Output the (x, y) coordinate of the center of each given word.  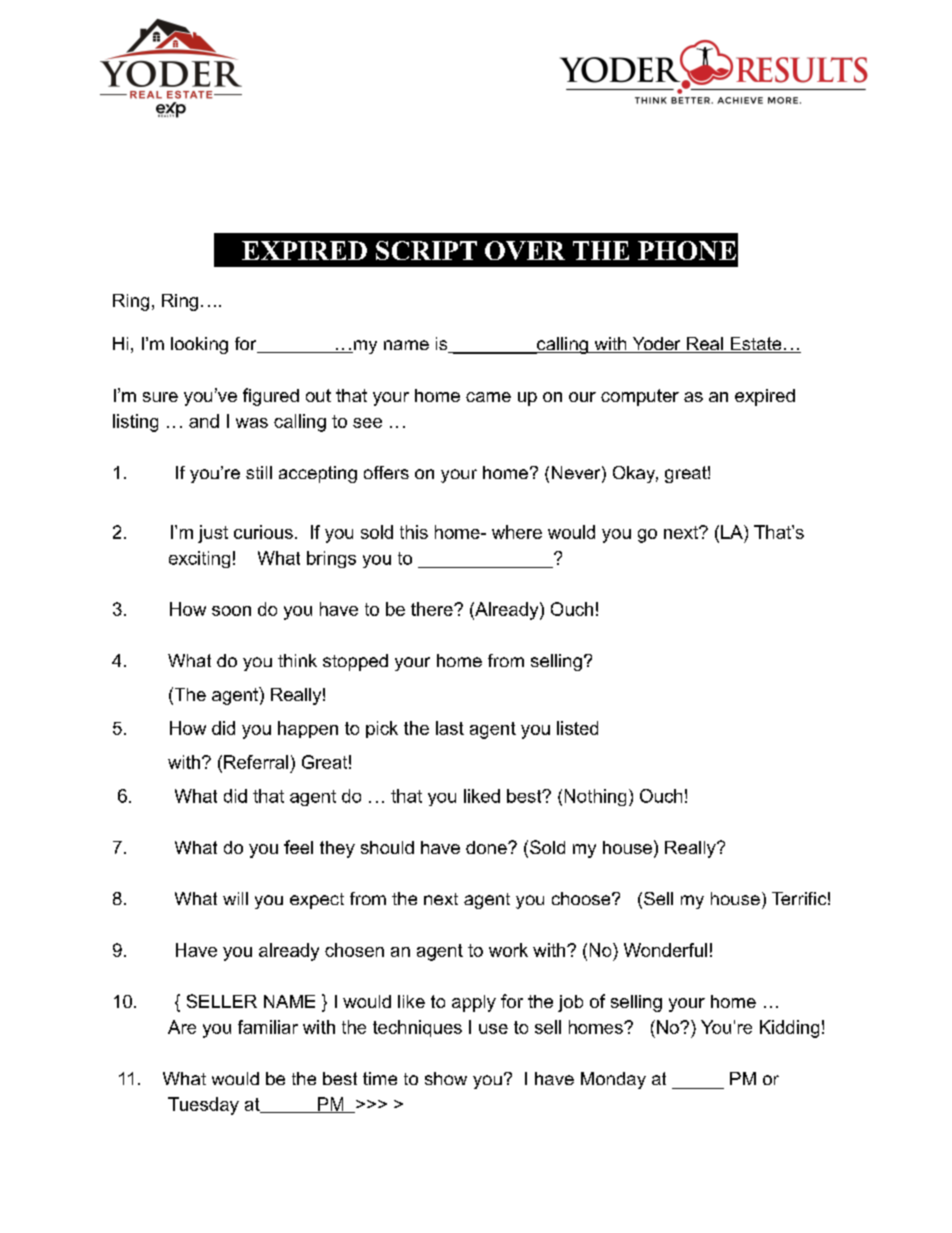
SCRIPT (426, 250)
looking (199, 345)
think (297, 660)
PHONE (687, 250)
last (450, 728)
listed (577, 728)
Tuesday (203, 1106)
